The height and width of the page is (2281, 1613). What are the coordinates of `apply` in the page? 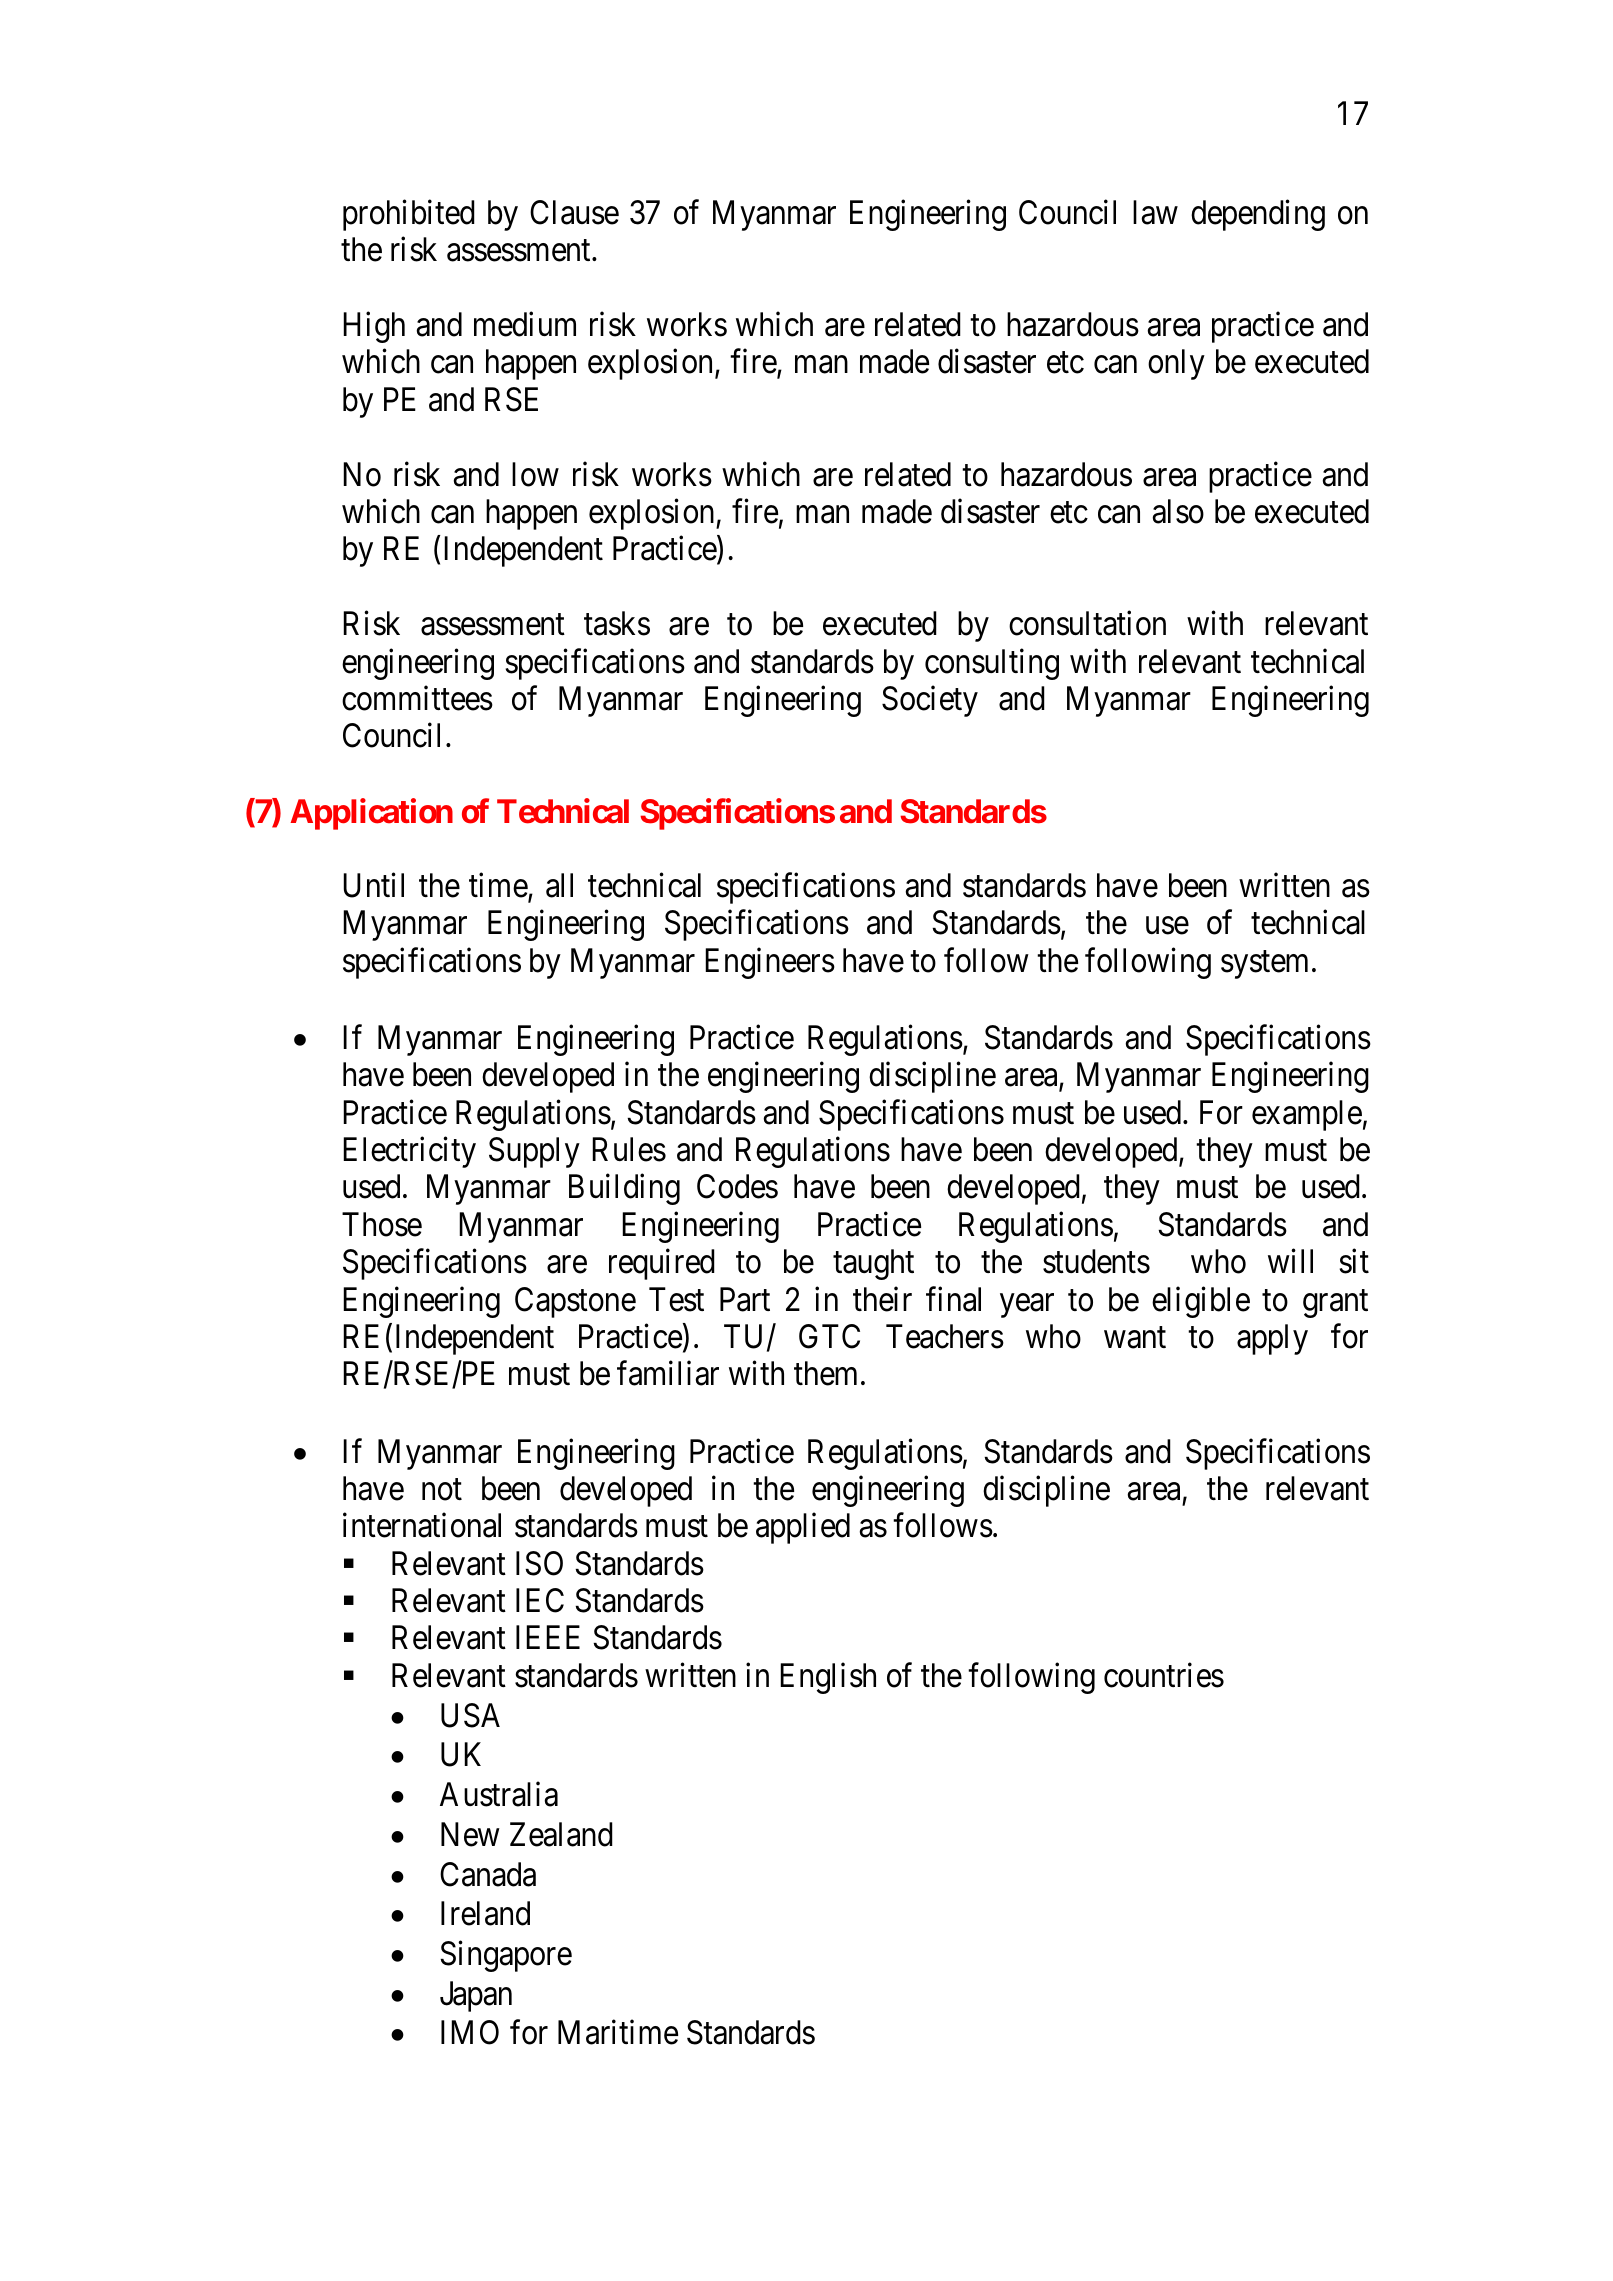 It's located at (1272, 1339).
